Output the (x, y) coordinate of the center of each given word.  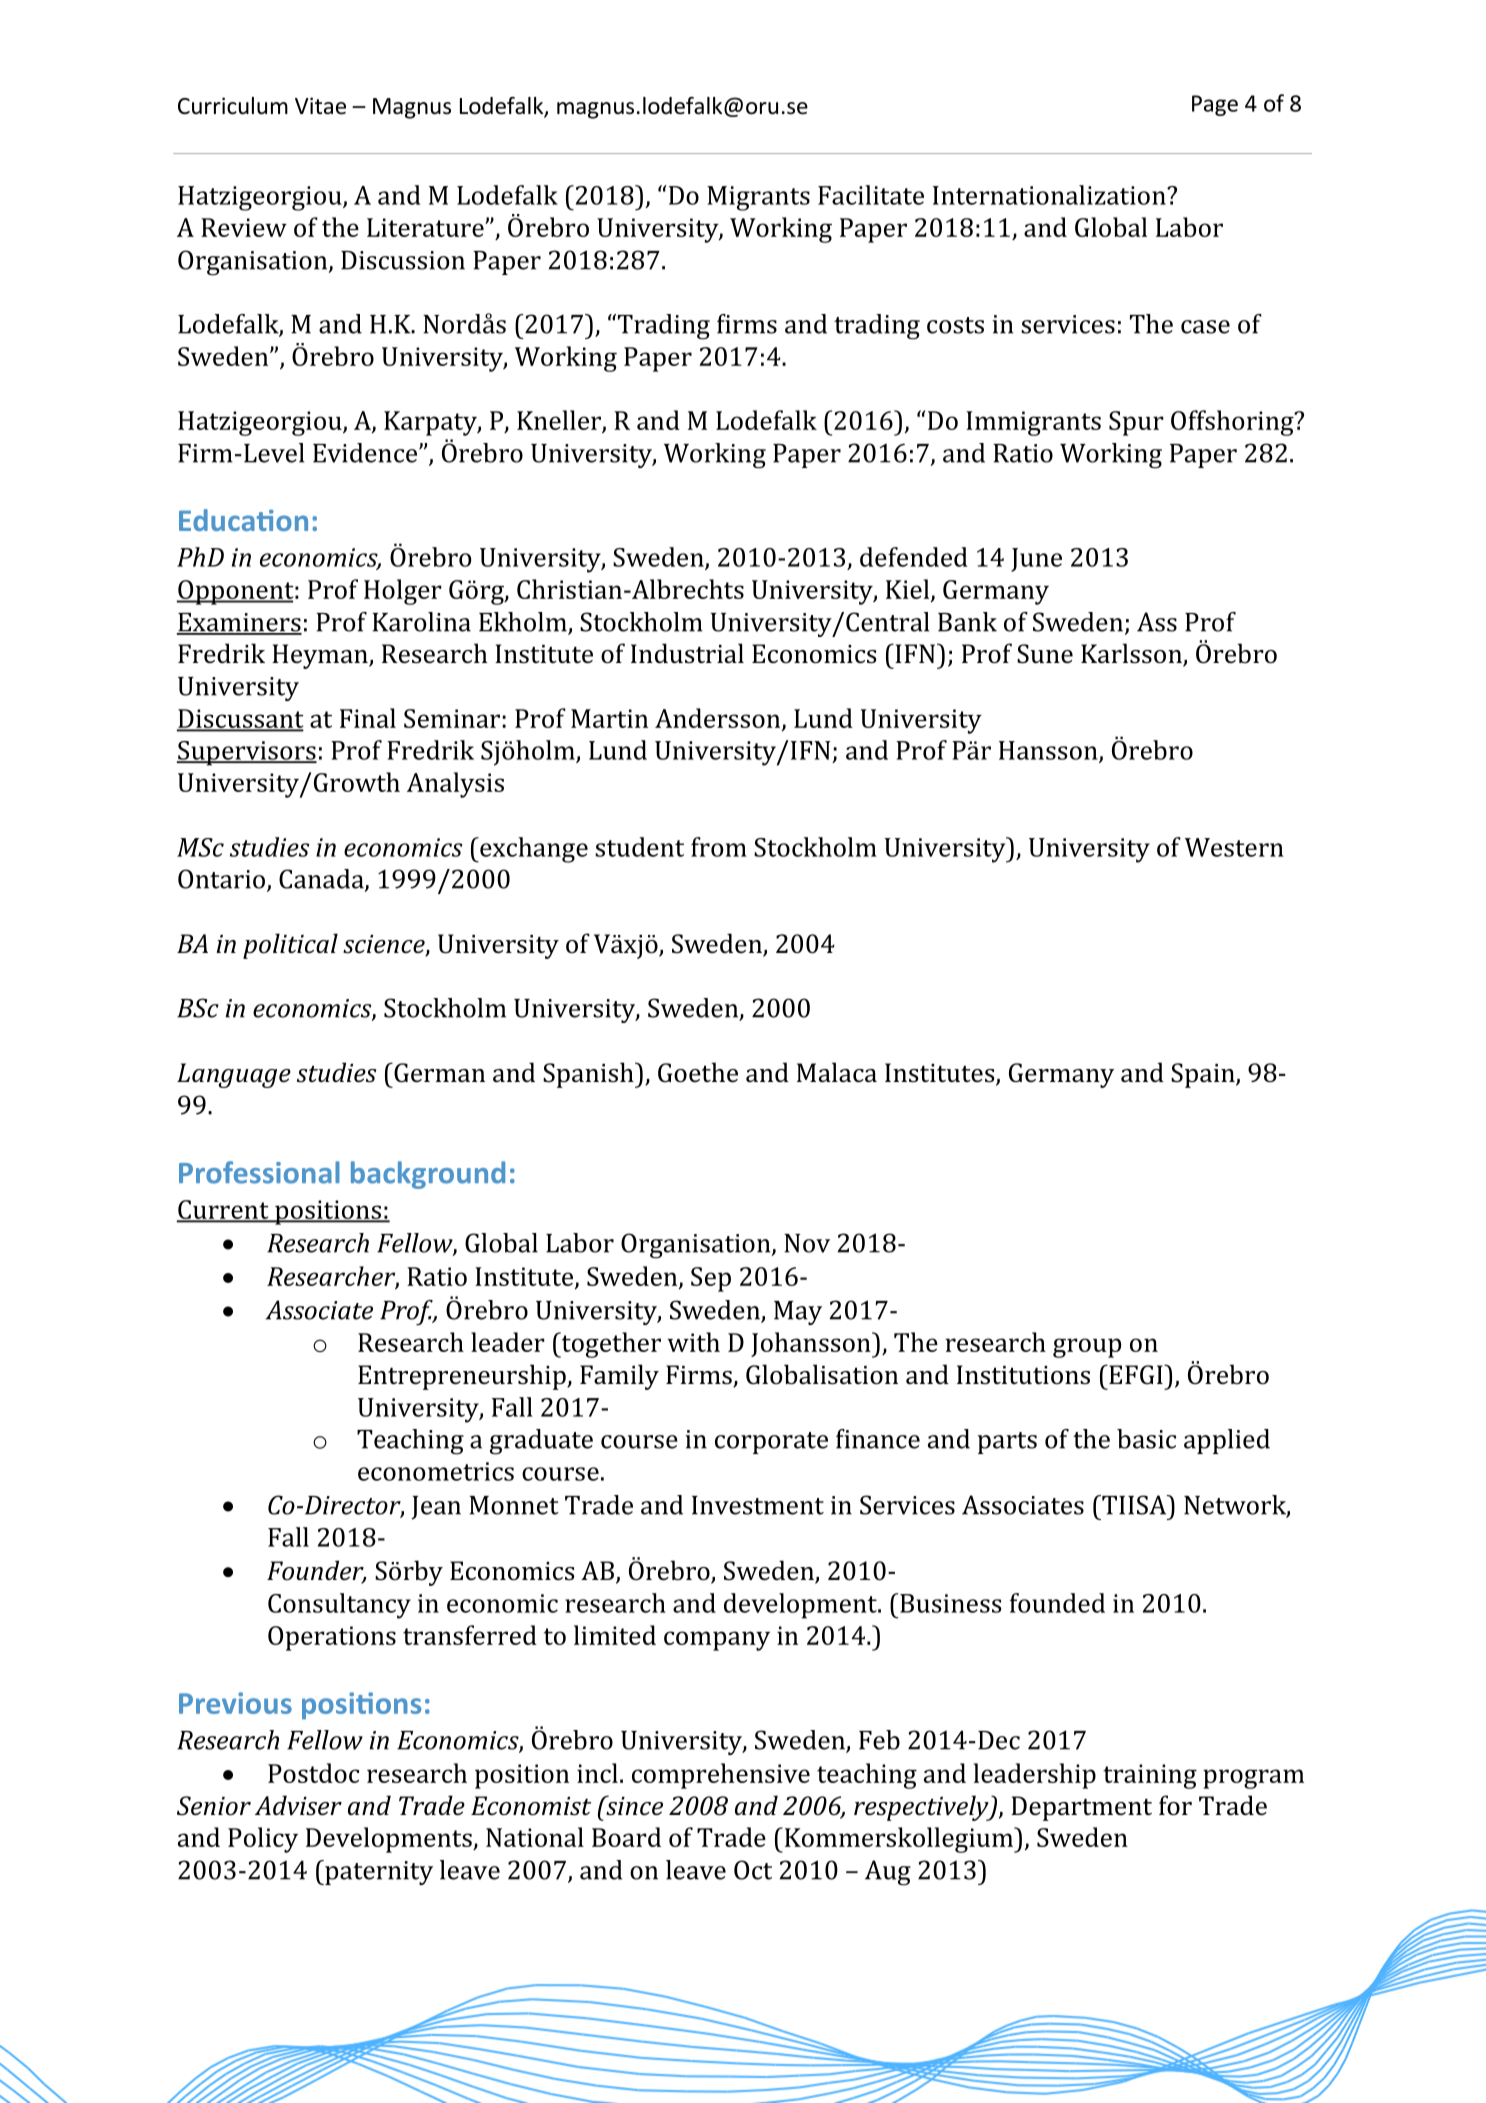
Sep (711, 1279)
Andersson (719, 719)
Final (368, 718)
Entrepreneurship (463, 1377)
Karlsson (1132, 654)
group (1087, 1348)
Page (1215, 105)
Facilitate (871, 195)
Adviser (298, 1805)
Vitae (320, 106)
